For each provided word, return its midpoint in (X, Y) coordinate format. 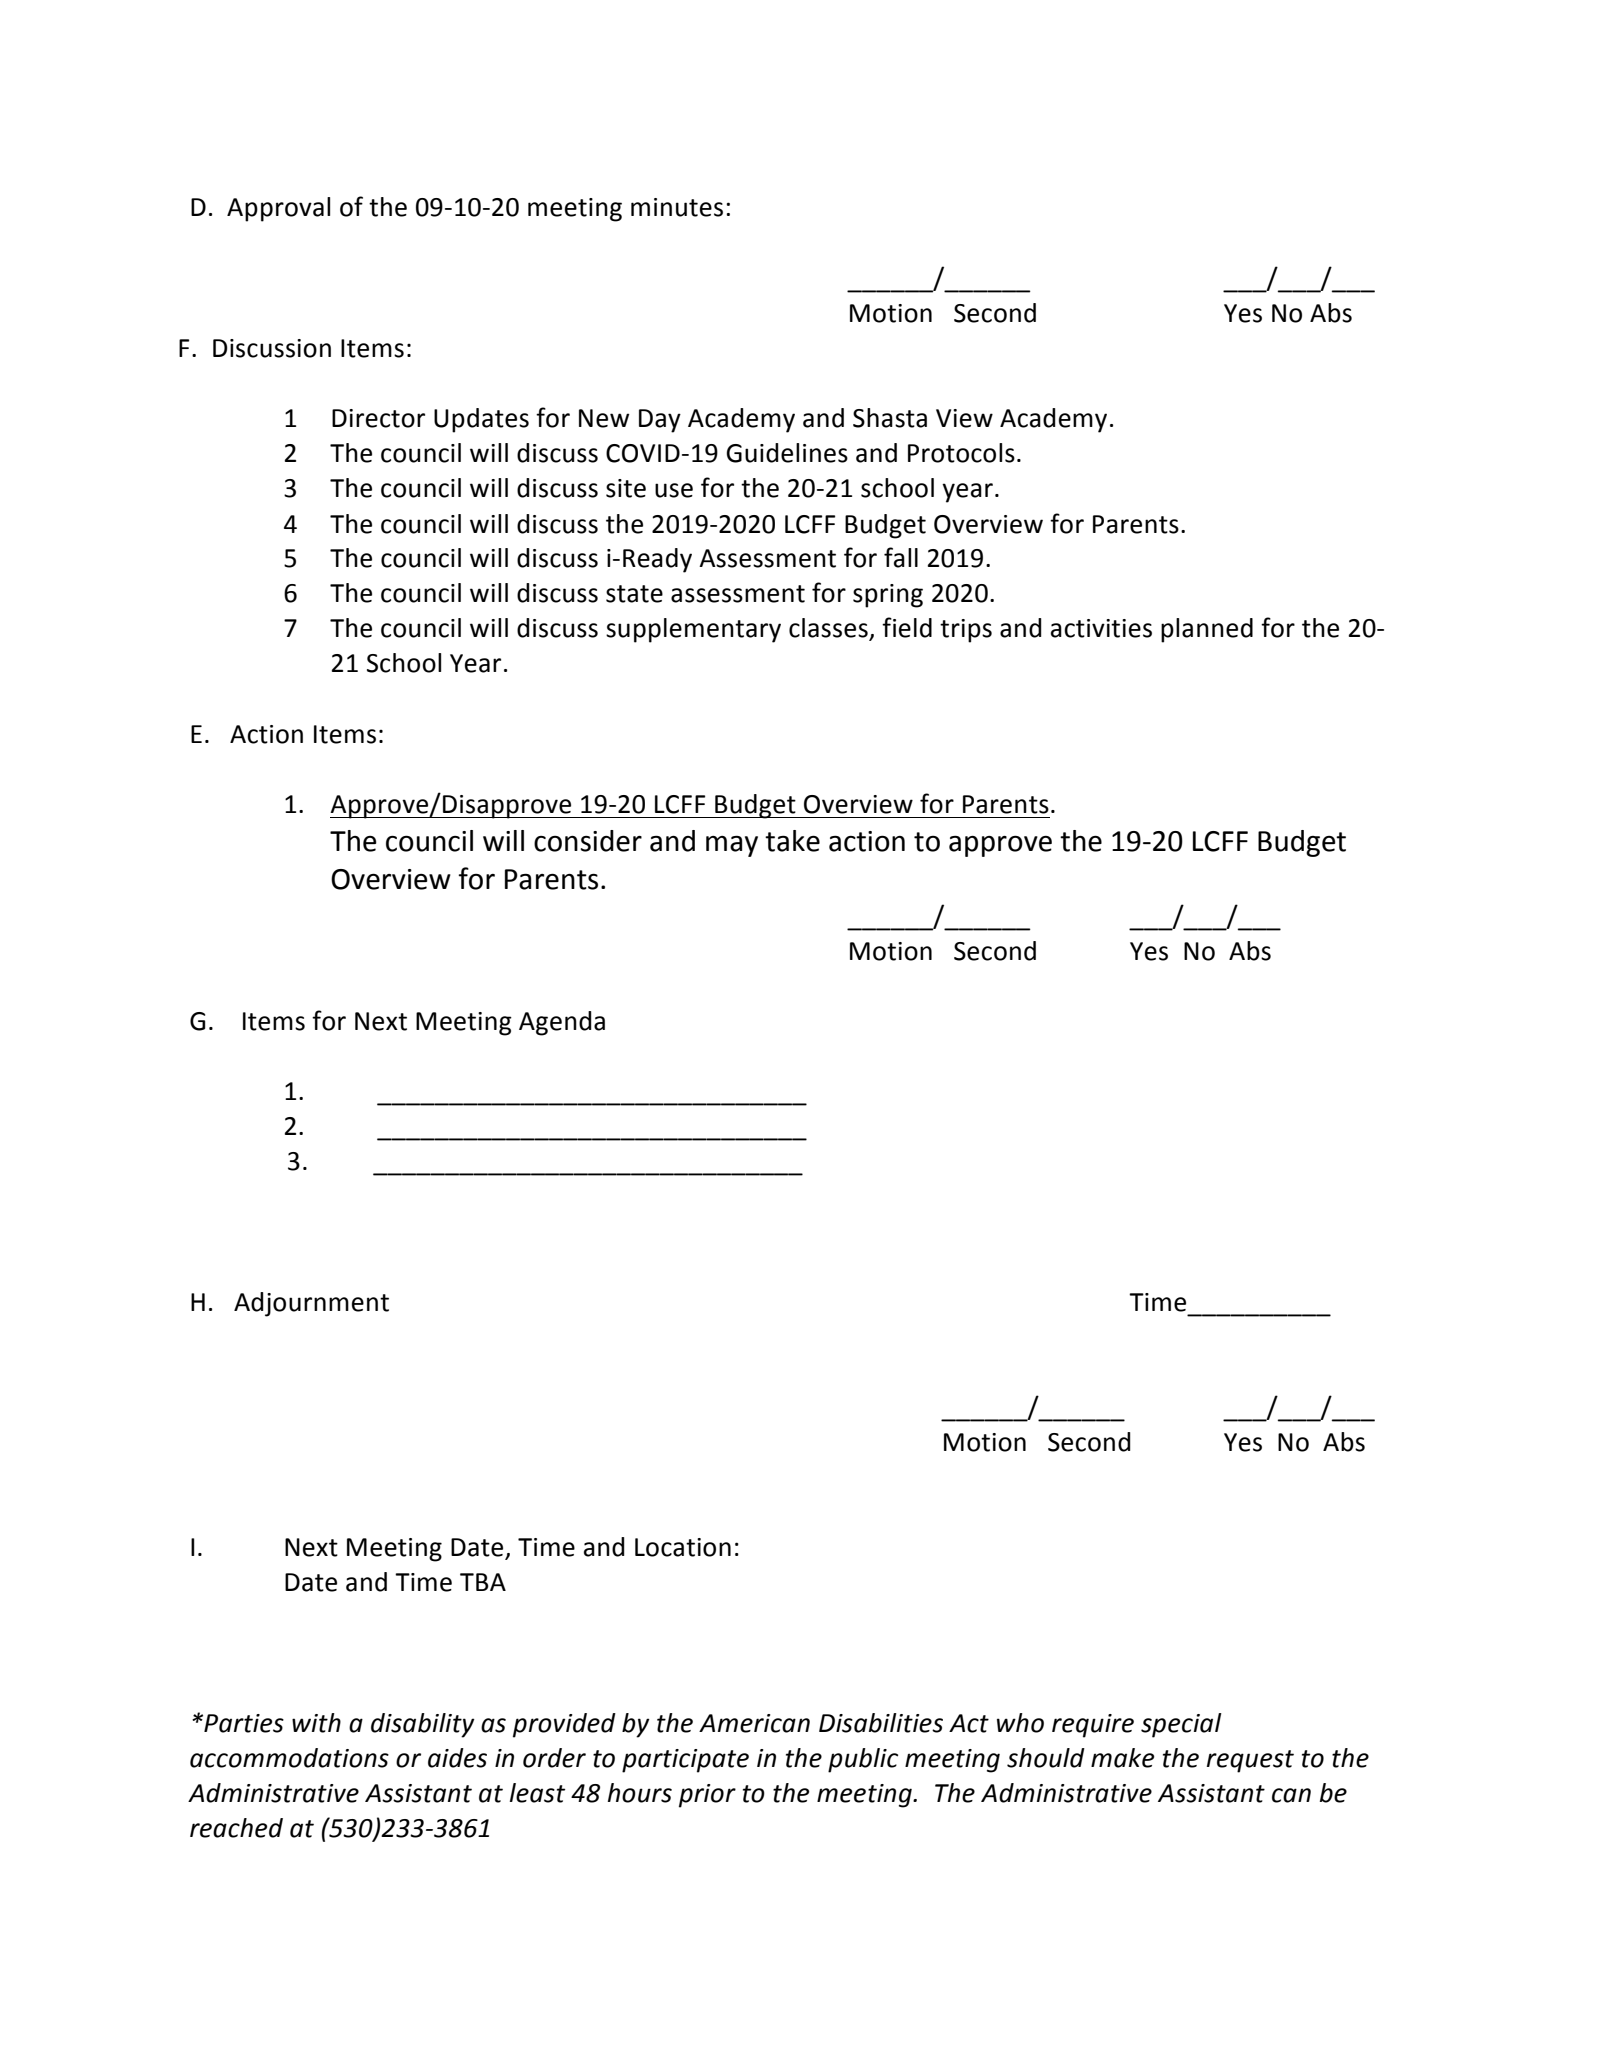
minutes (677, 207)
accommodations (289, 1758)
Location (683, 1547)
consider (588, 841)
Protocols (961, 453)
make (1122, 1758)
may (732, 846)
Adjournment (311, 1304)
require (1093, 1726)
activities (1101, 628)
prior (707, 1796)
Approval (278, 209)
